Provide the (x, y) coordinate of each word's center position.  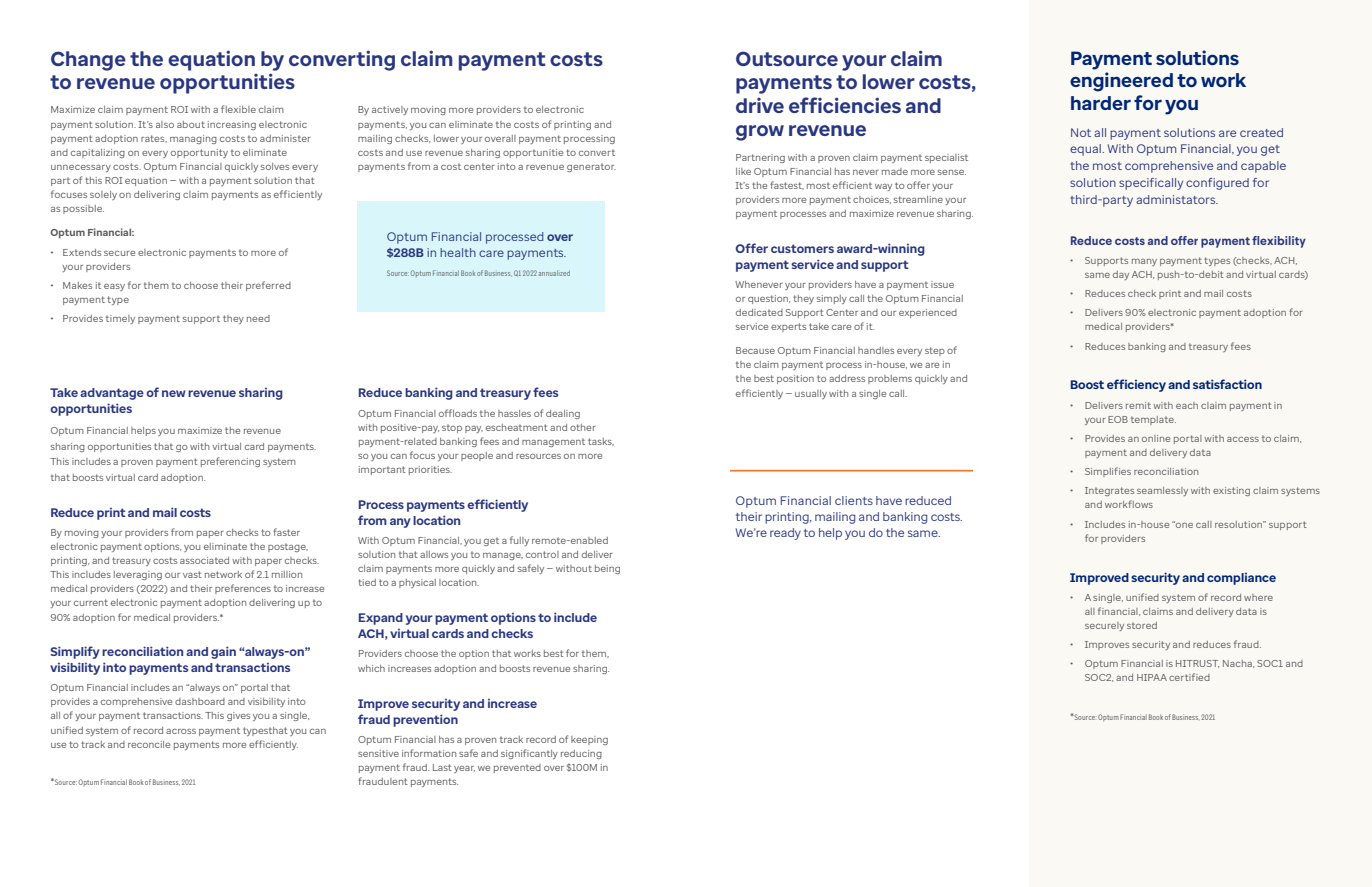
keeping (589, 740)
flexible (238, 109)
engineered (1121, 82)
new (174, 393)
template (1153, 420)
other (583, 427)
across (181, 731)
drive (760, 105)
